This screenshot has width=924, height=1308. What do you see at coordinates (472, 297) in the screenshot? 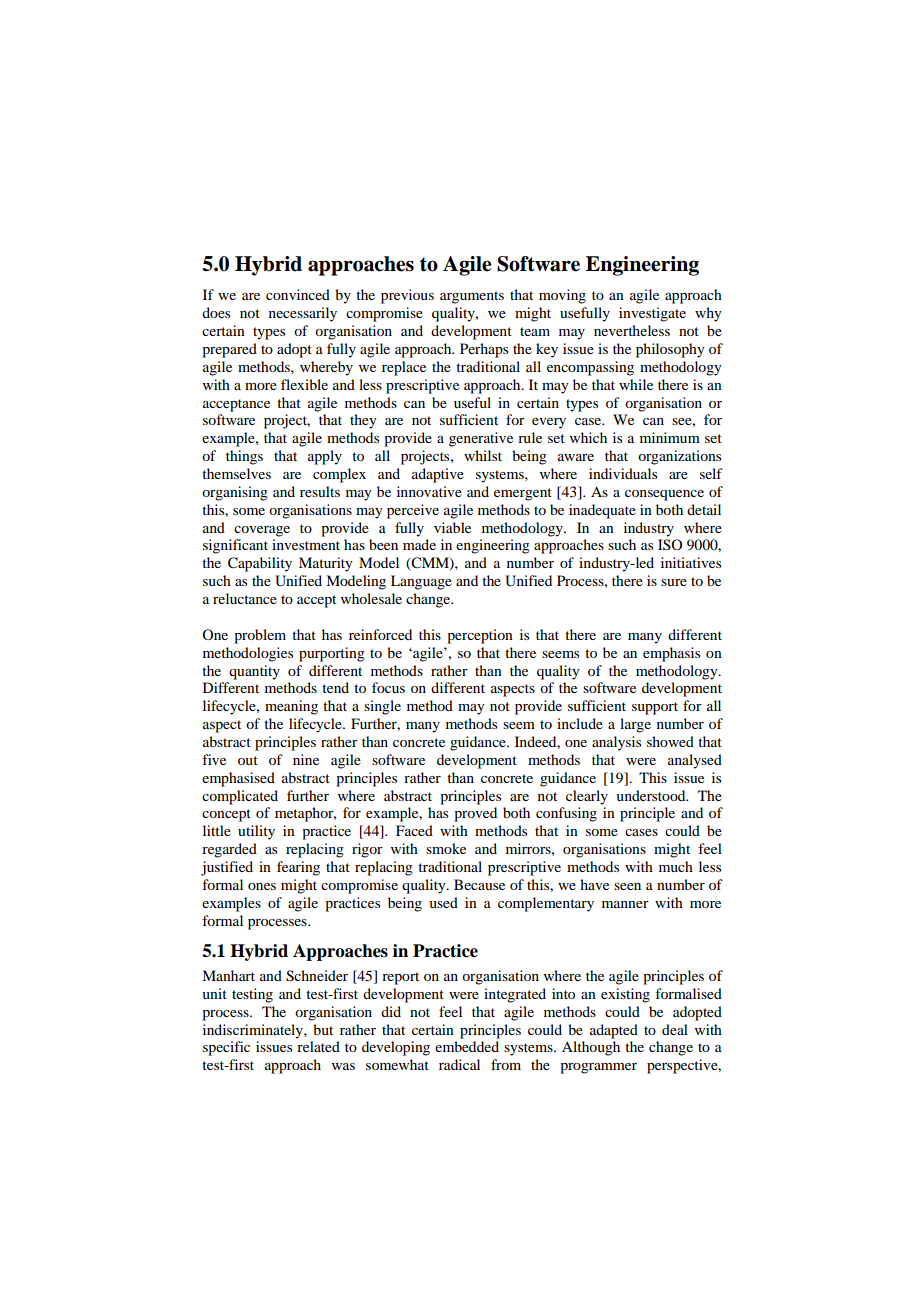
I see `arguments` at bounding box center [472, 297].
